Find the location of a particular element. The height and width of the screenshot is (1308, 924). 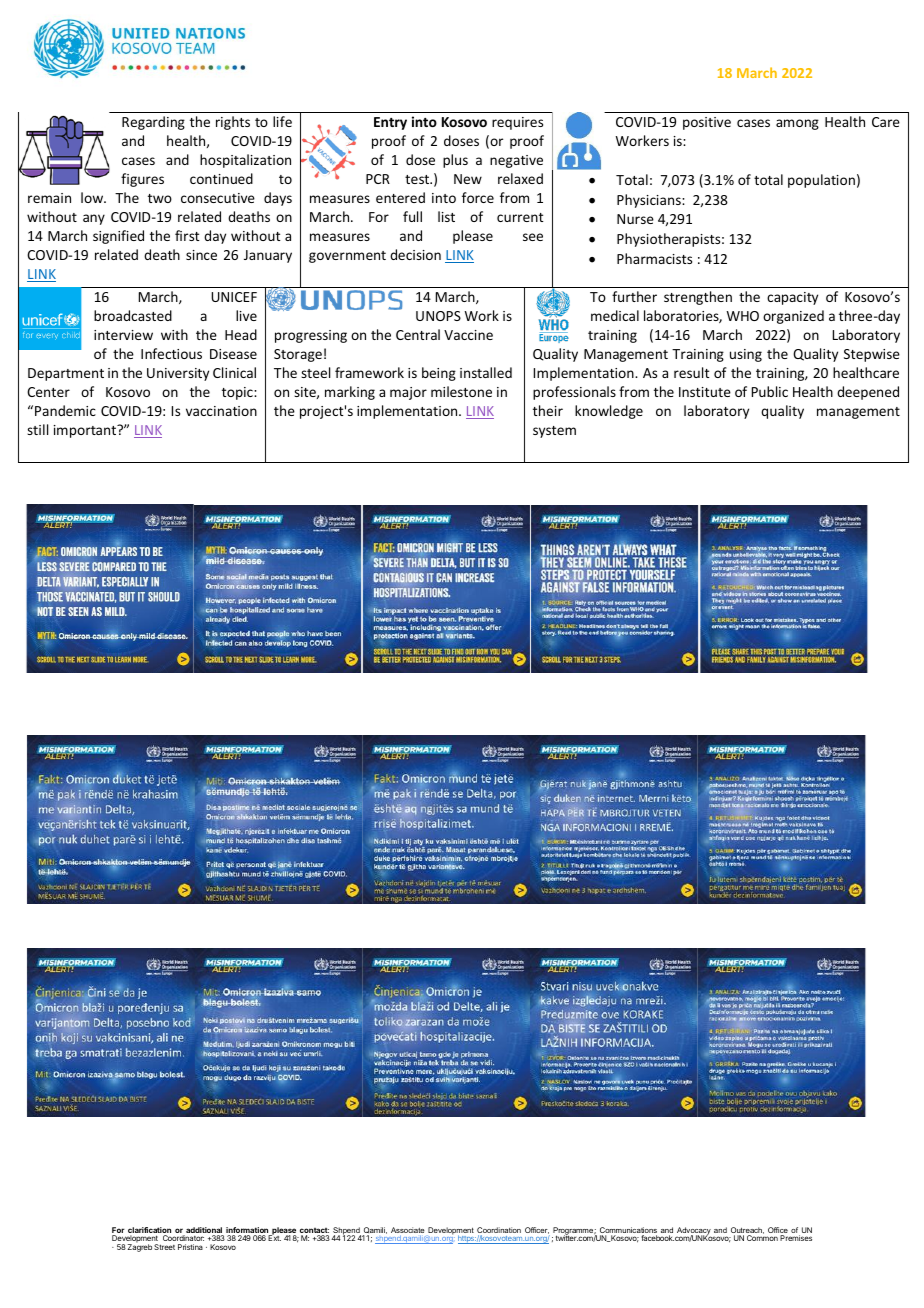

figures is located at coordinates (142, 180).
